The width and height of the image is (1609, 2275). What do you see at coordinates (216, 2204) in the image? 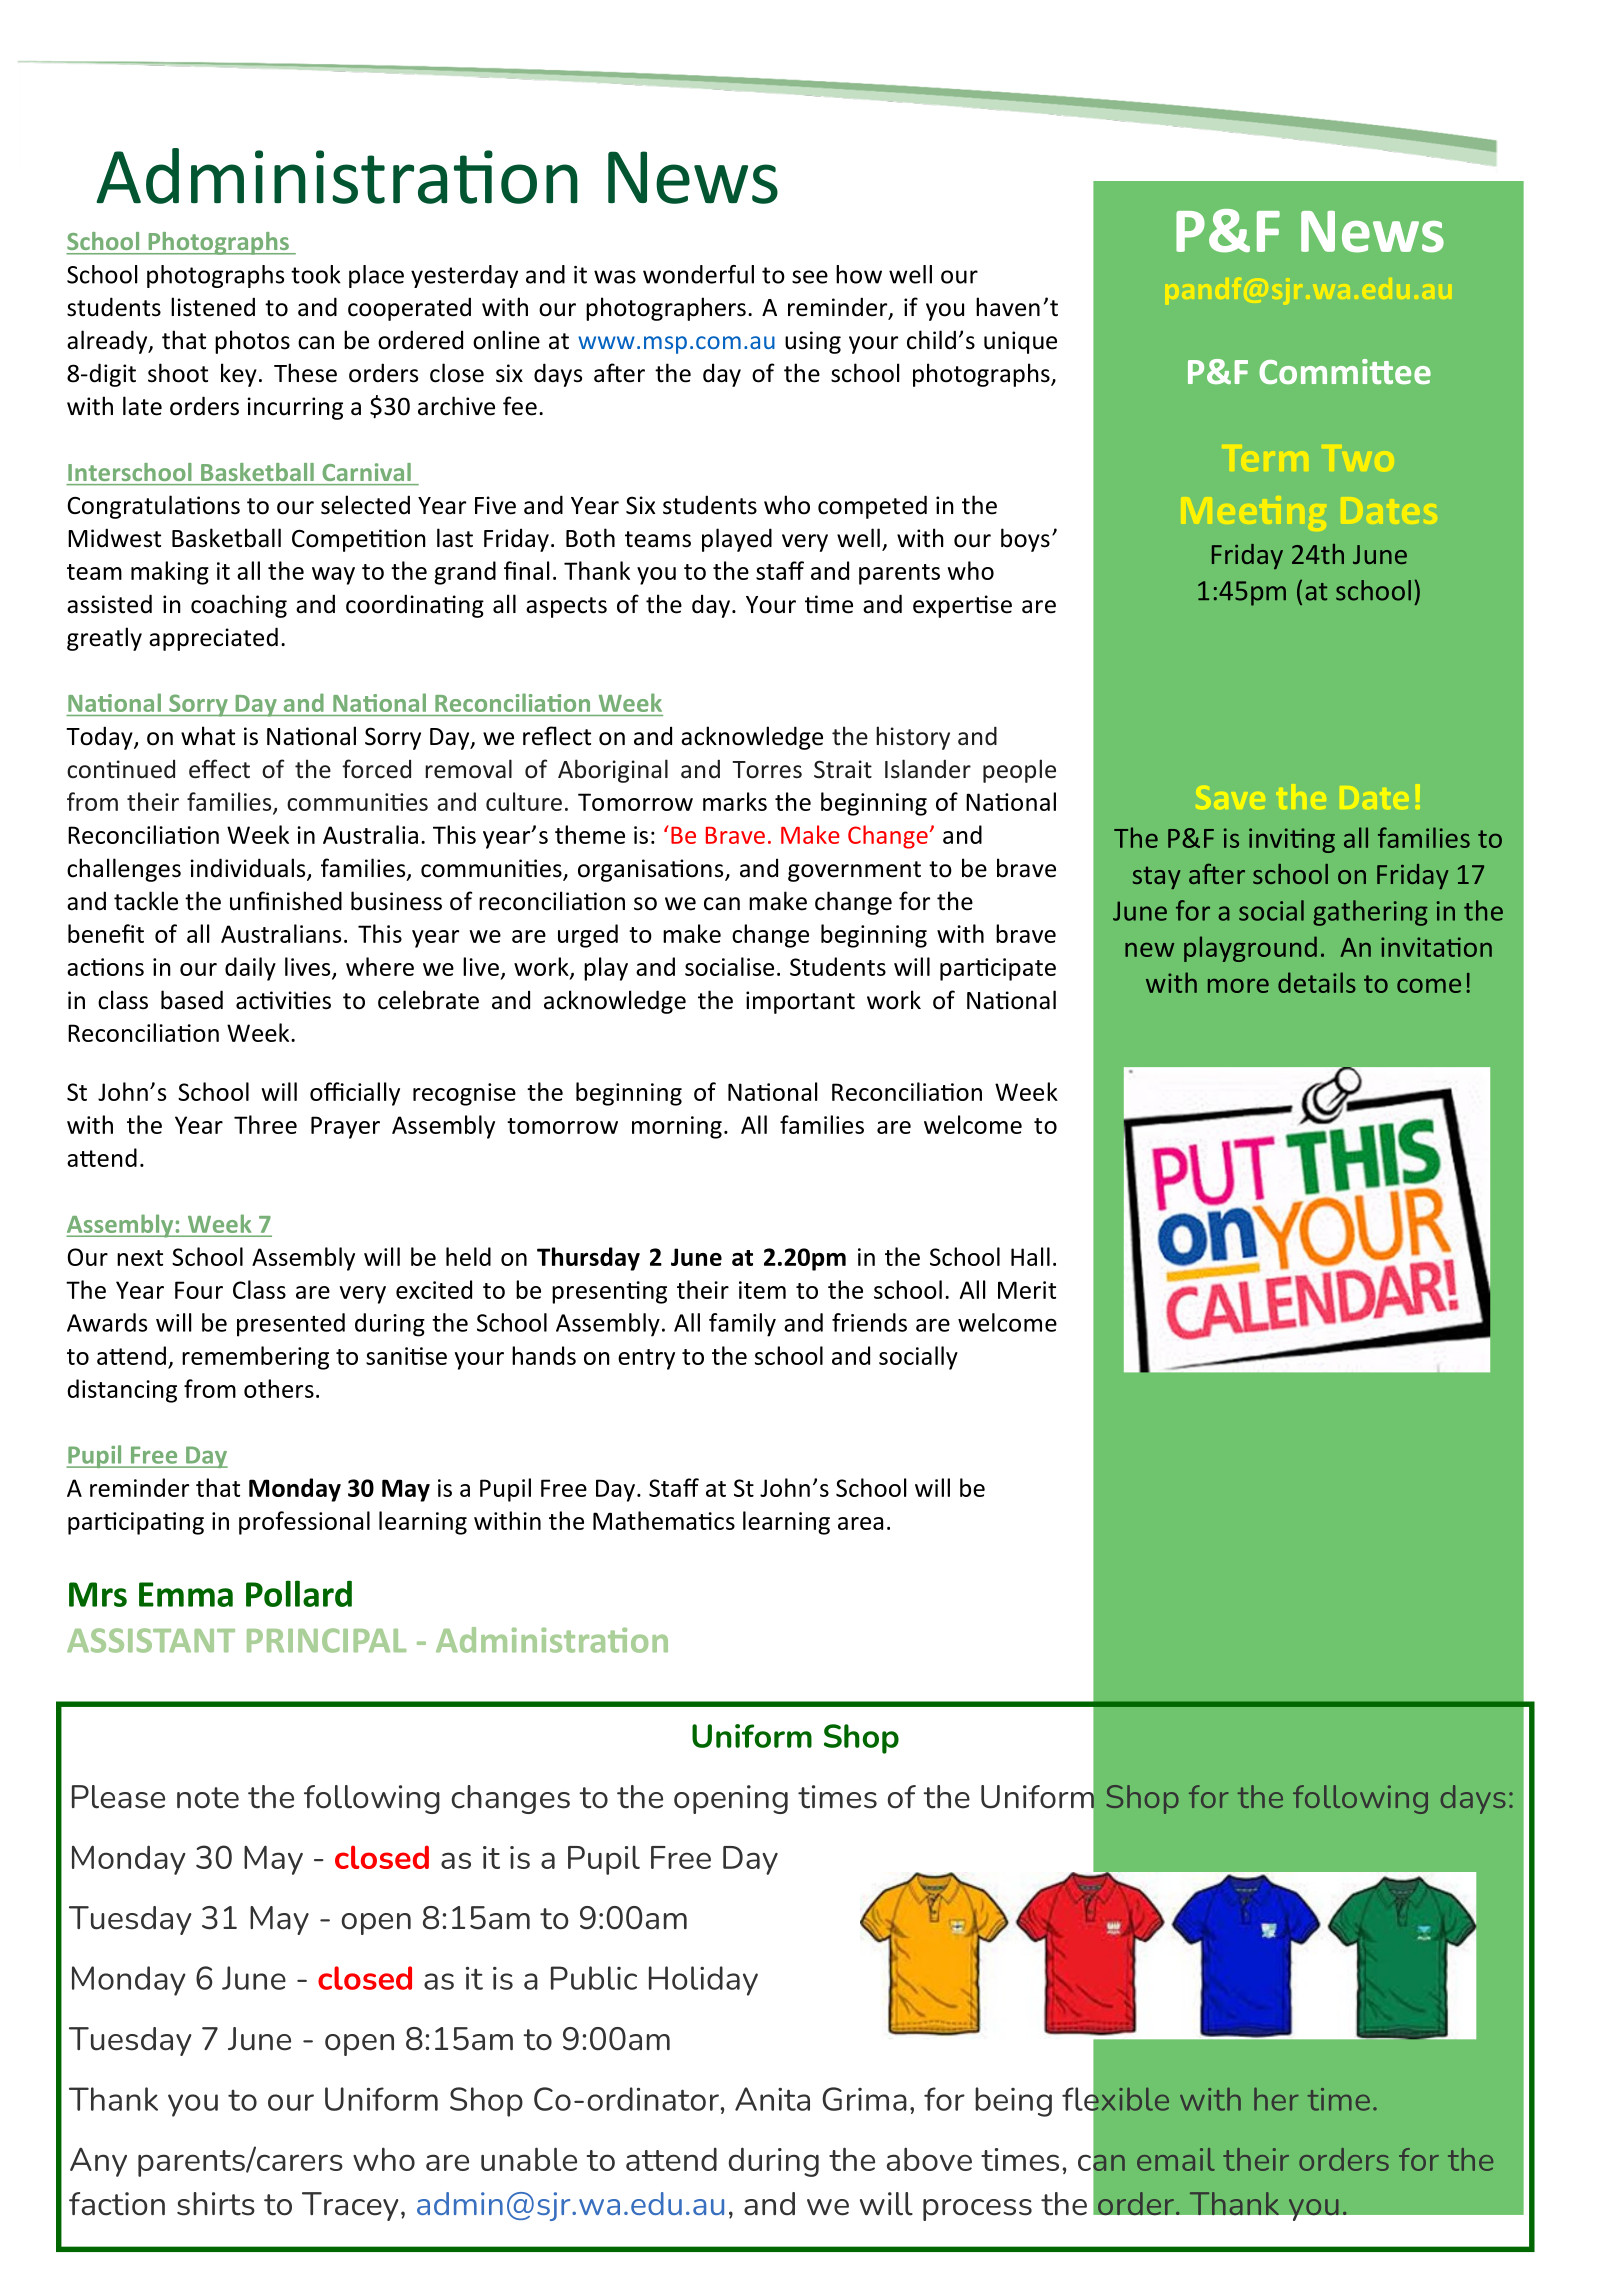
I see `shirts` at bounding box center [216, 2204].
